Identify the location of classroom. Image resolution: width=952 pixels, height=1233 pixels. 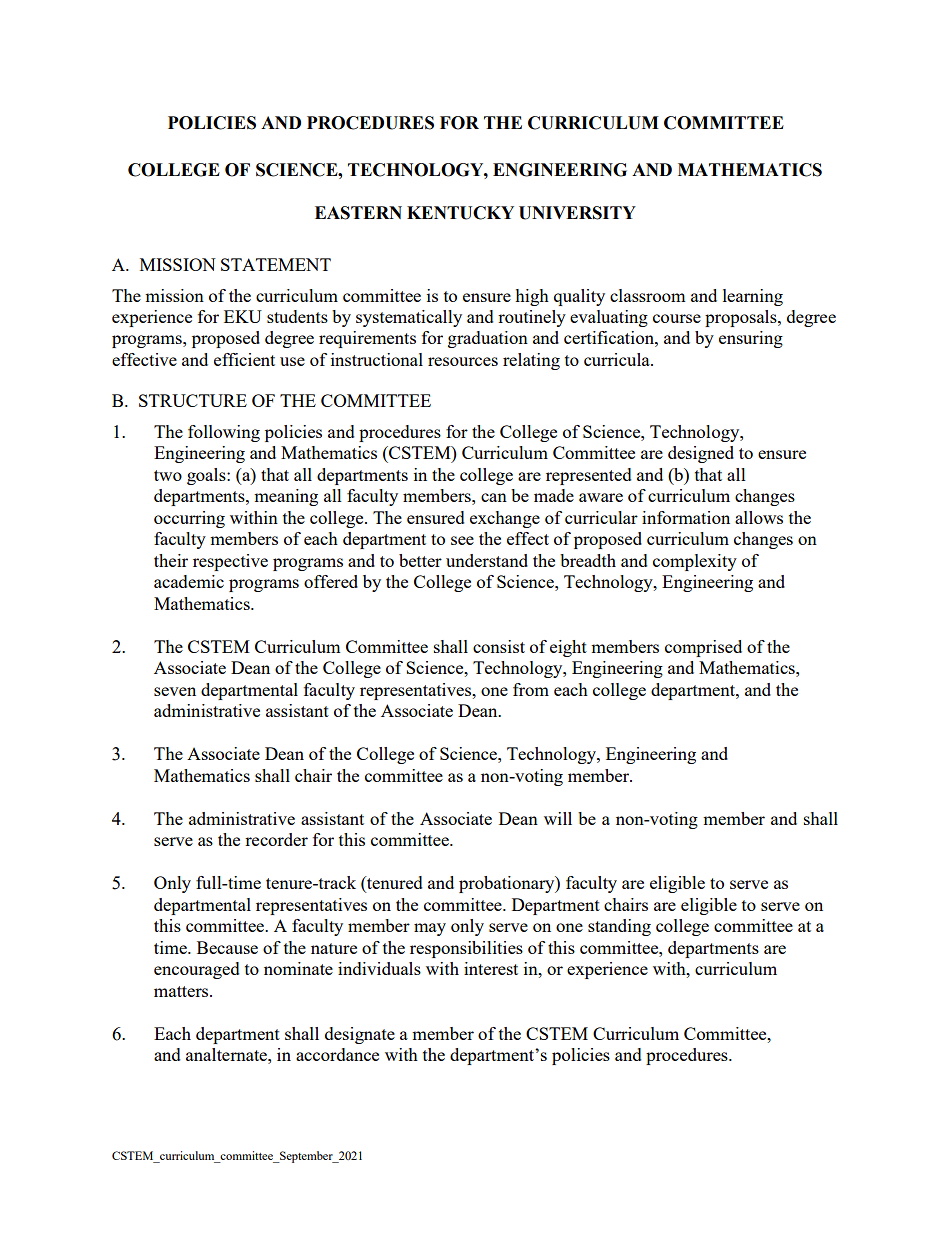
(648, 295).
